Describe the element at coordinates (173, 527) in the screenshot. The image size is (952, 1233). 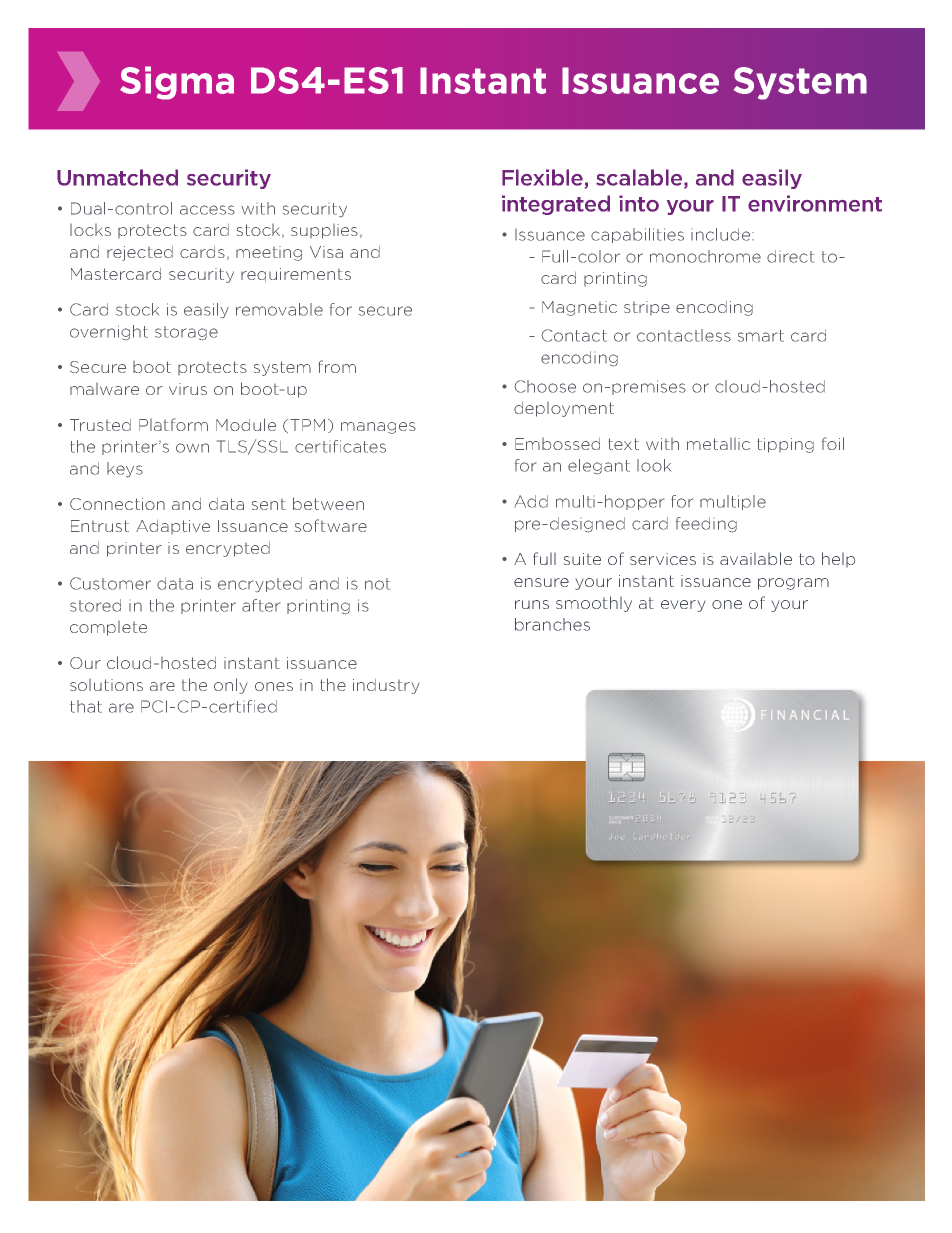
I see `Adaptive` at that location.
